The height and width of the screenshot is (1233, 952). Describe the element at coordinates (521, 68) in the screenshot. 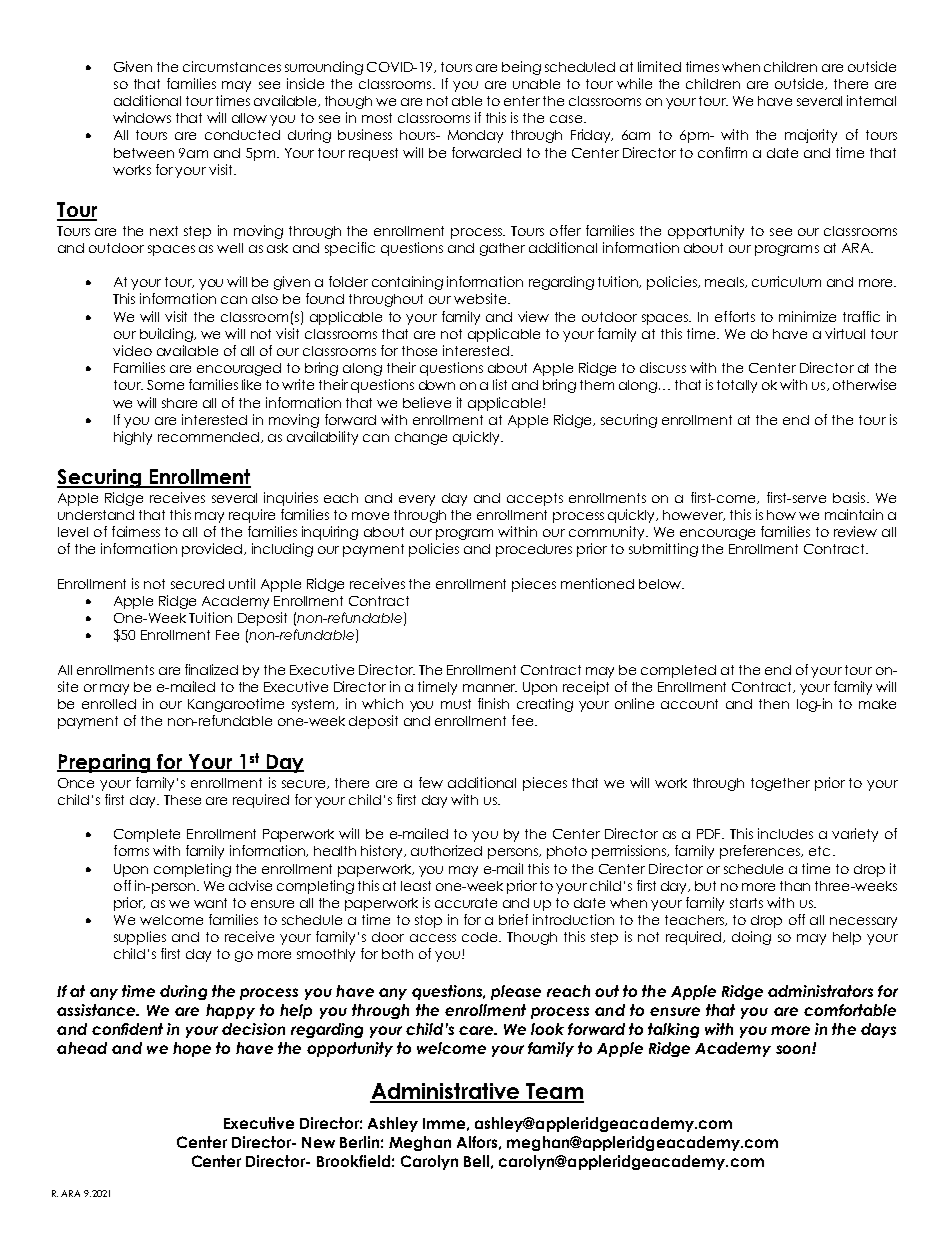

I see `being` at that location.
